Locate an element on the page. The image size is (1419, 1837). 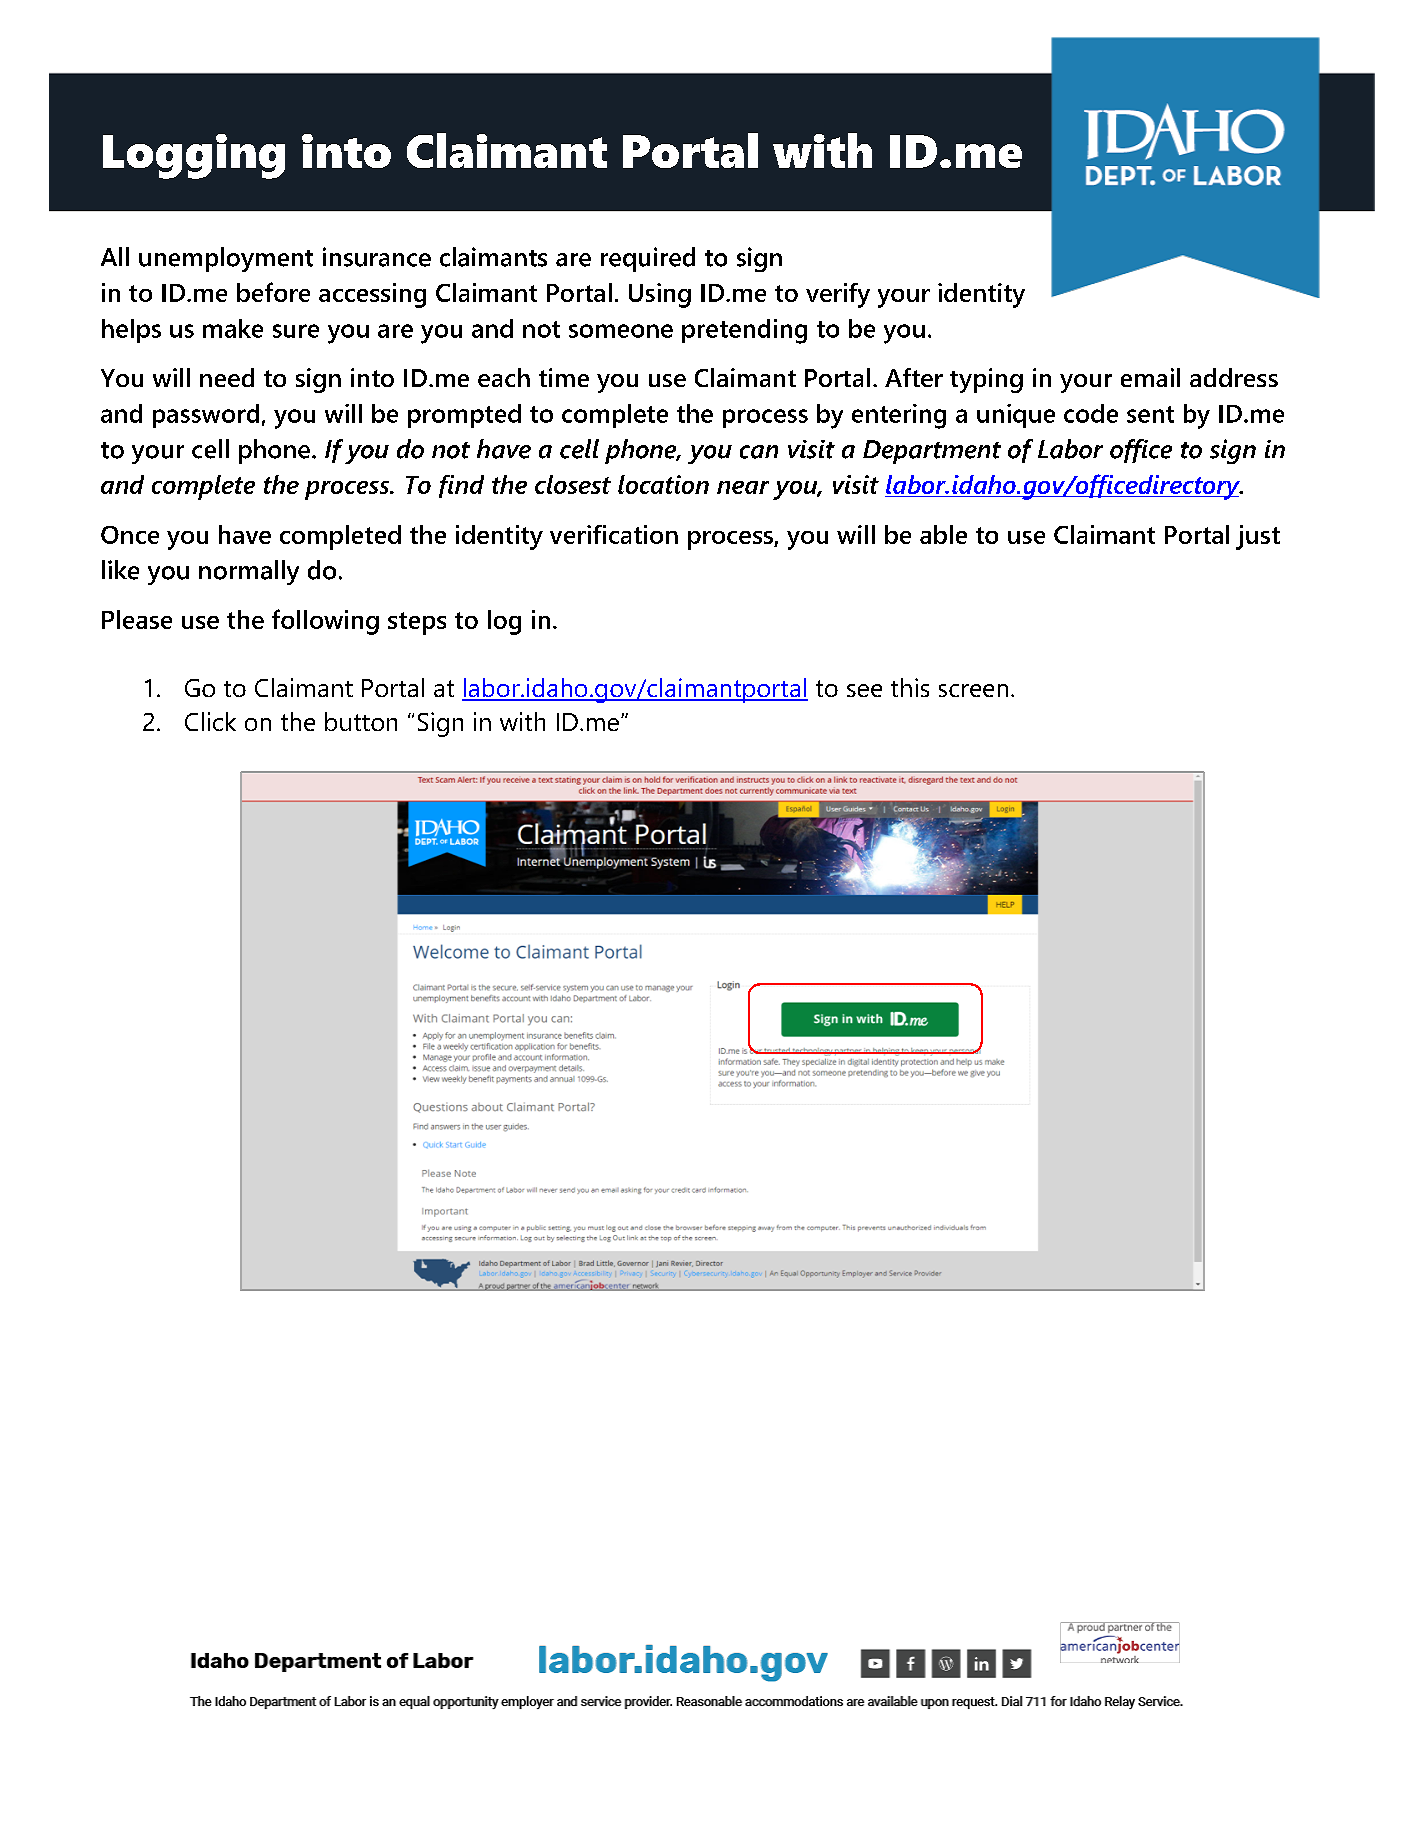
sure is located at coordinates (296, 331).
